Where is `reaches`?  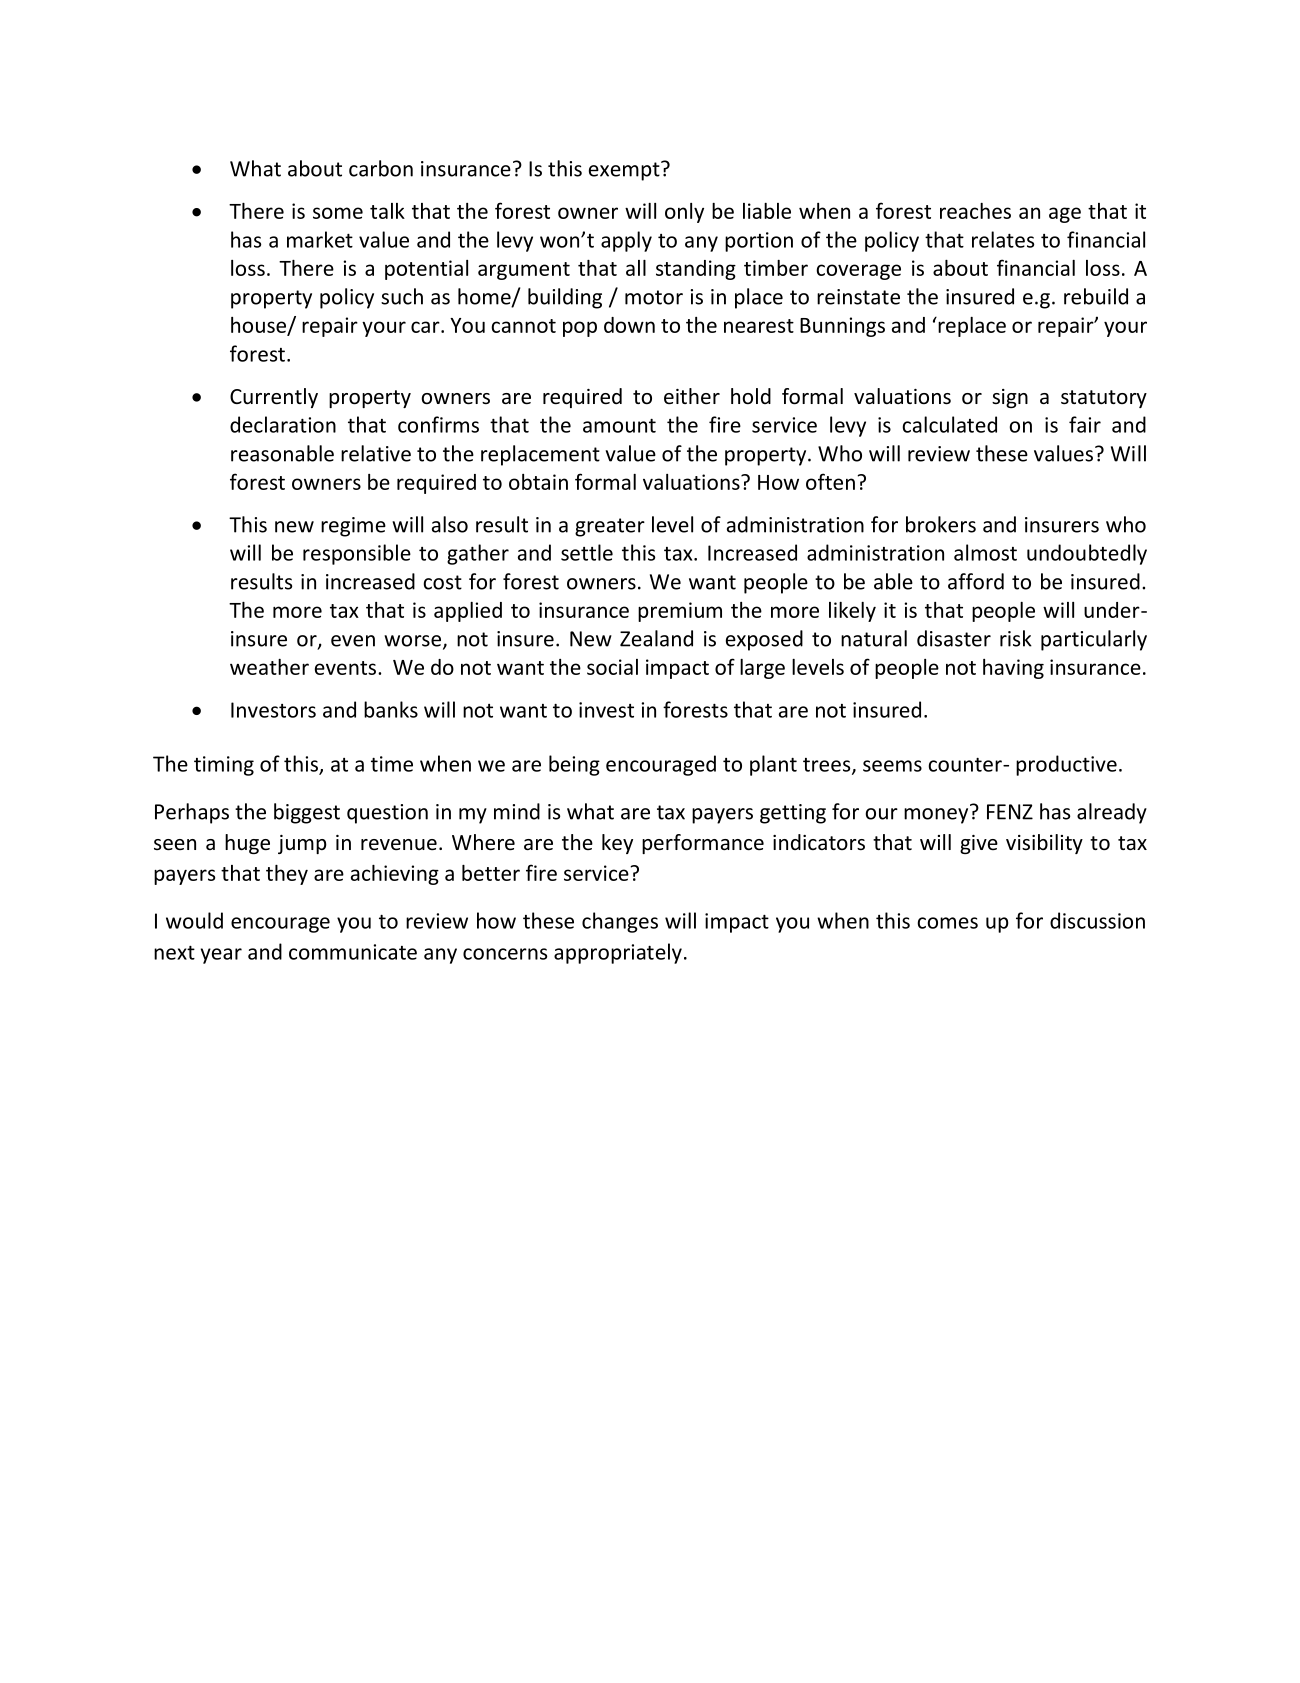
reaches is located at coordinates (975, 211).
